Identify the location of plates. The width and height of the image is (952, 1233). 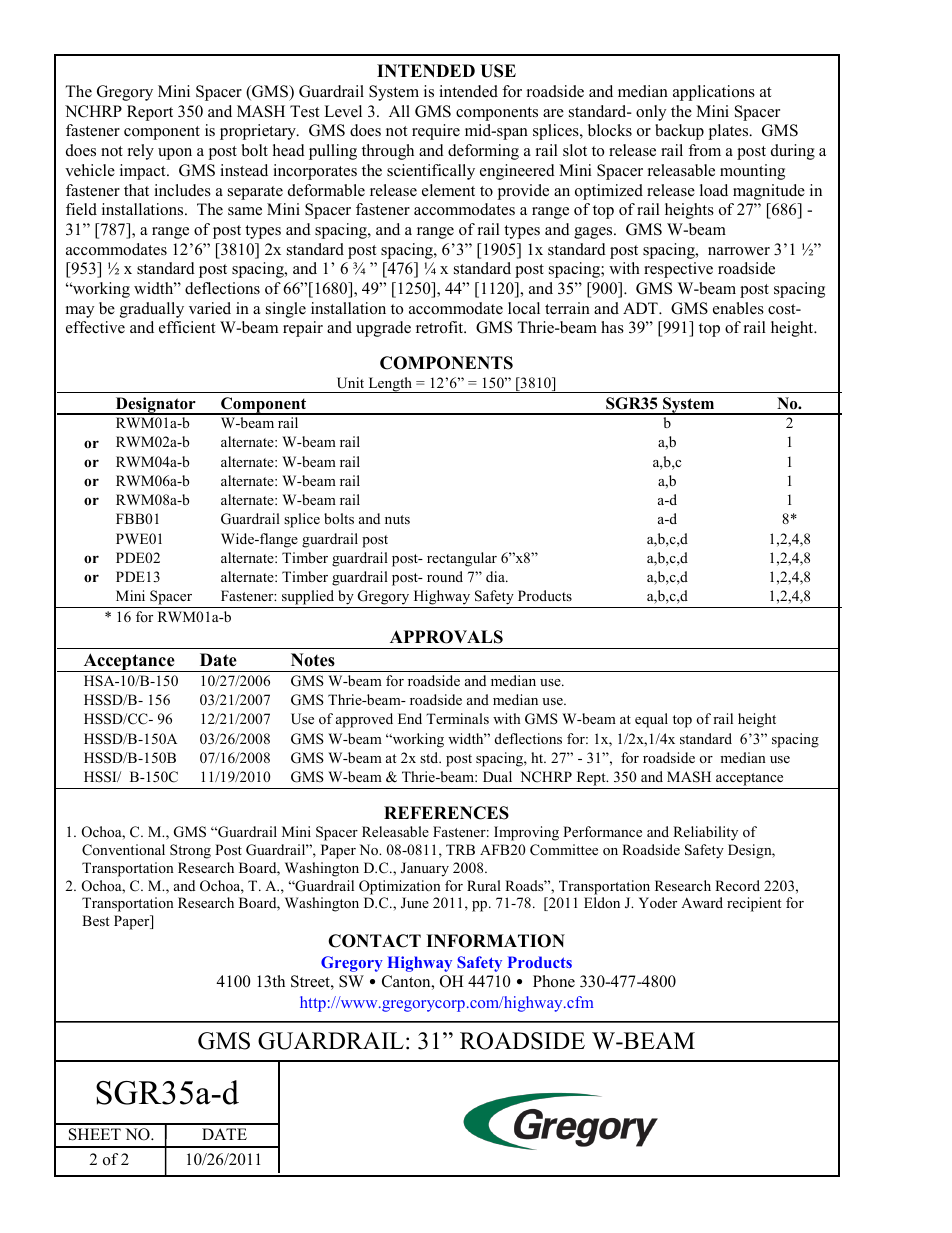
(729, 132).
